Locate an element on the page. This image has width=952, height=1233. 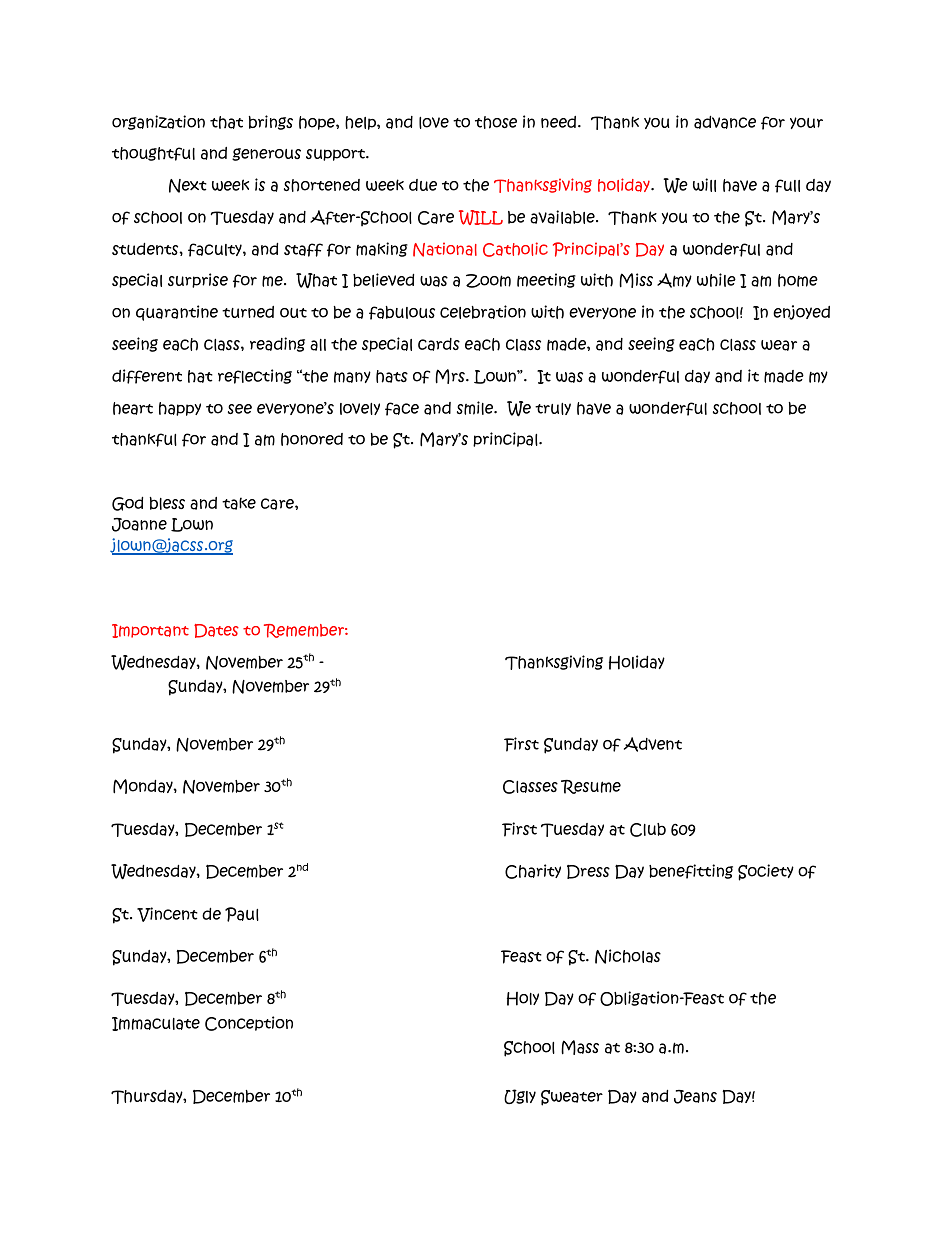
those is located at coordinates (496, 122).
